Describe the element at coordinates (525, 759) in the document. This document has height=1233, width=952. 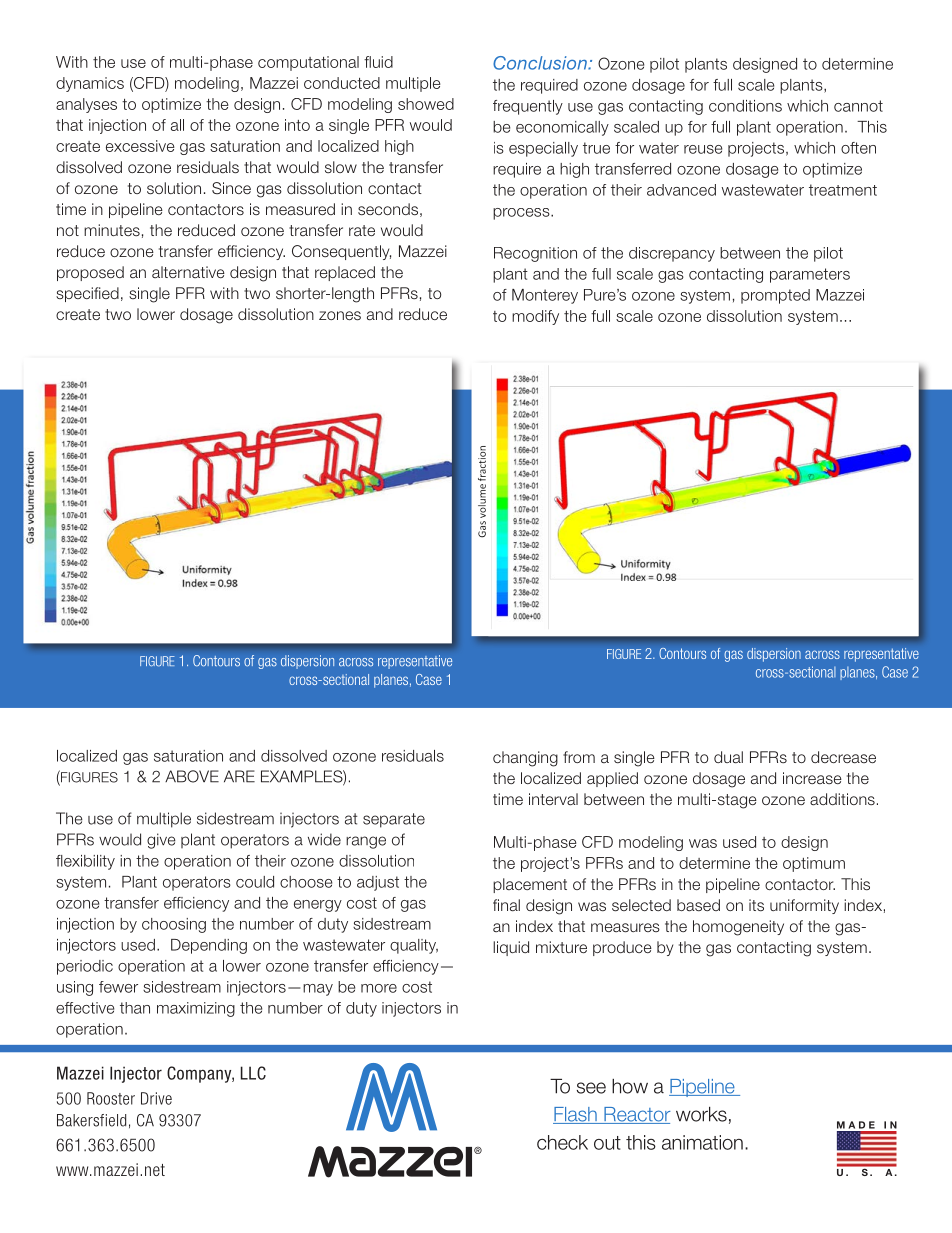
I see `changing` at that location.
